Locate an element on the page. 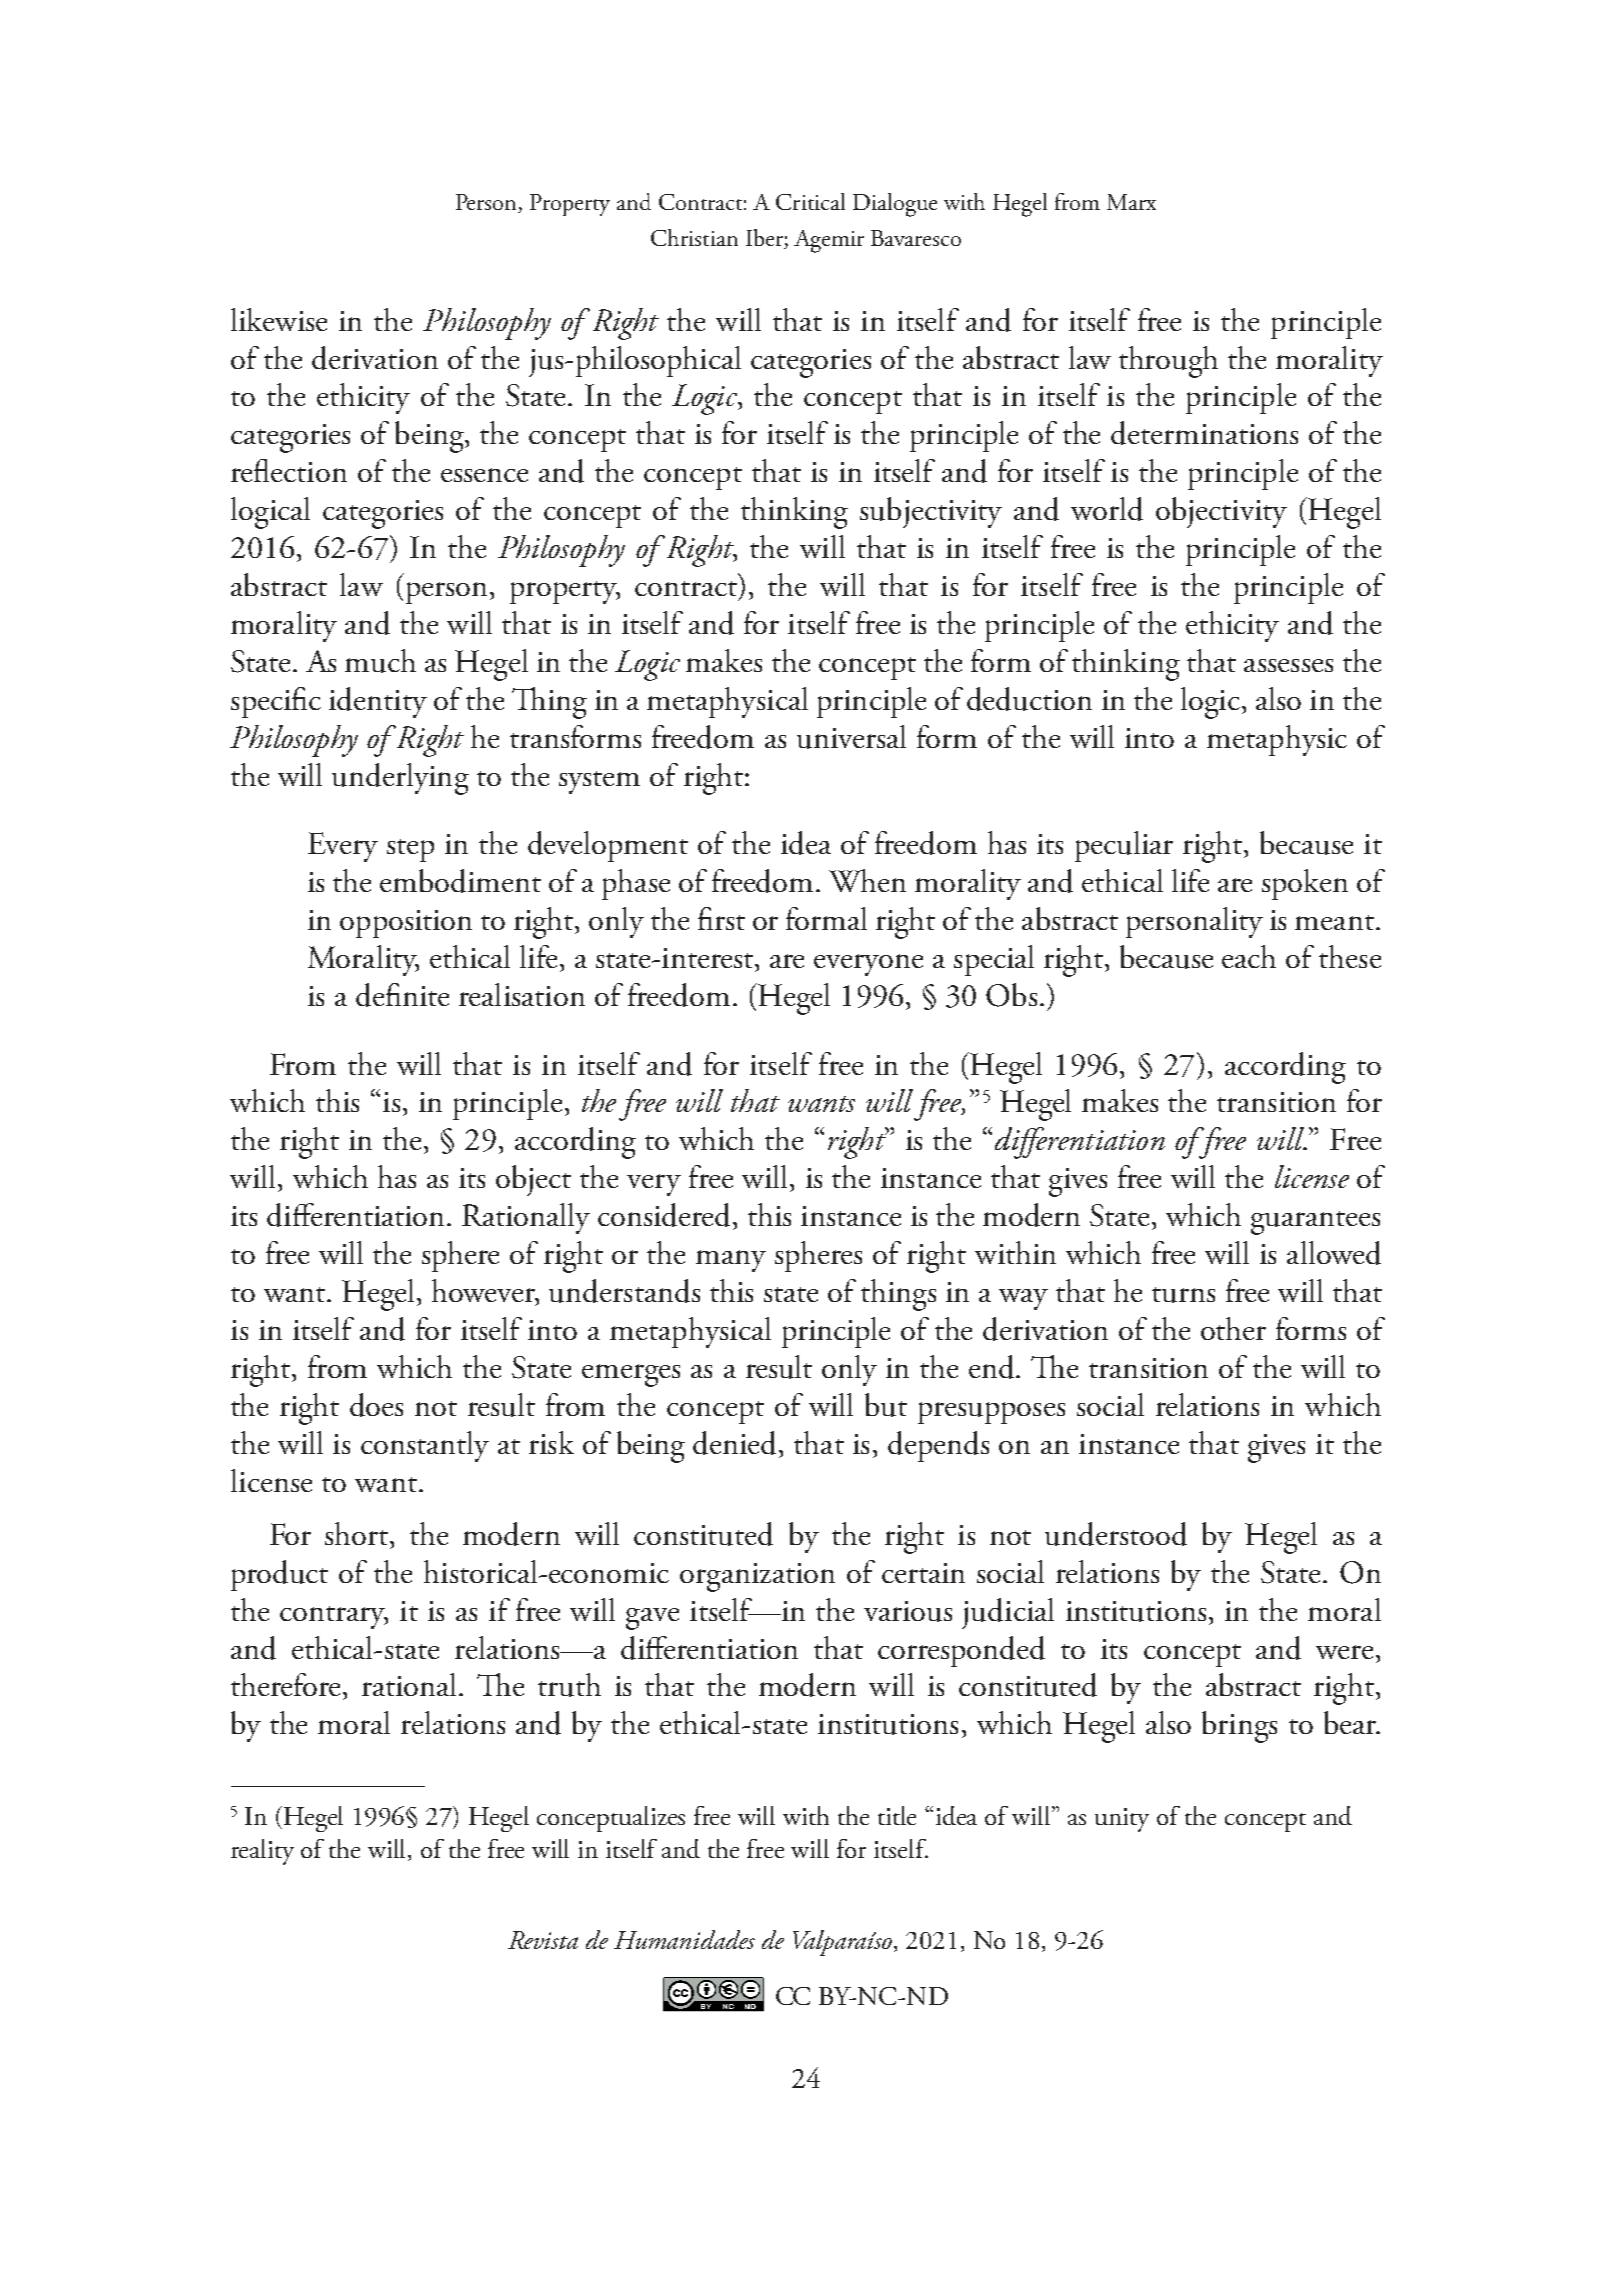 The width and height of the image is (1612, 2280). first is located at coordinates (721, 918).
